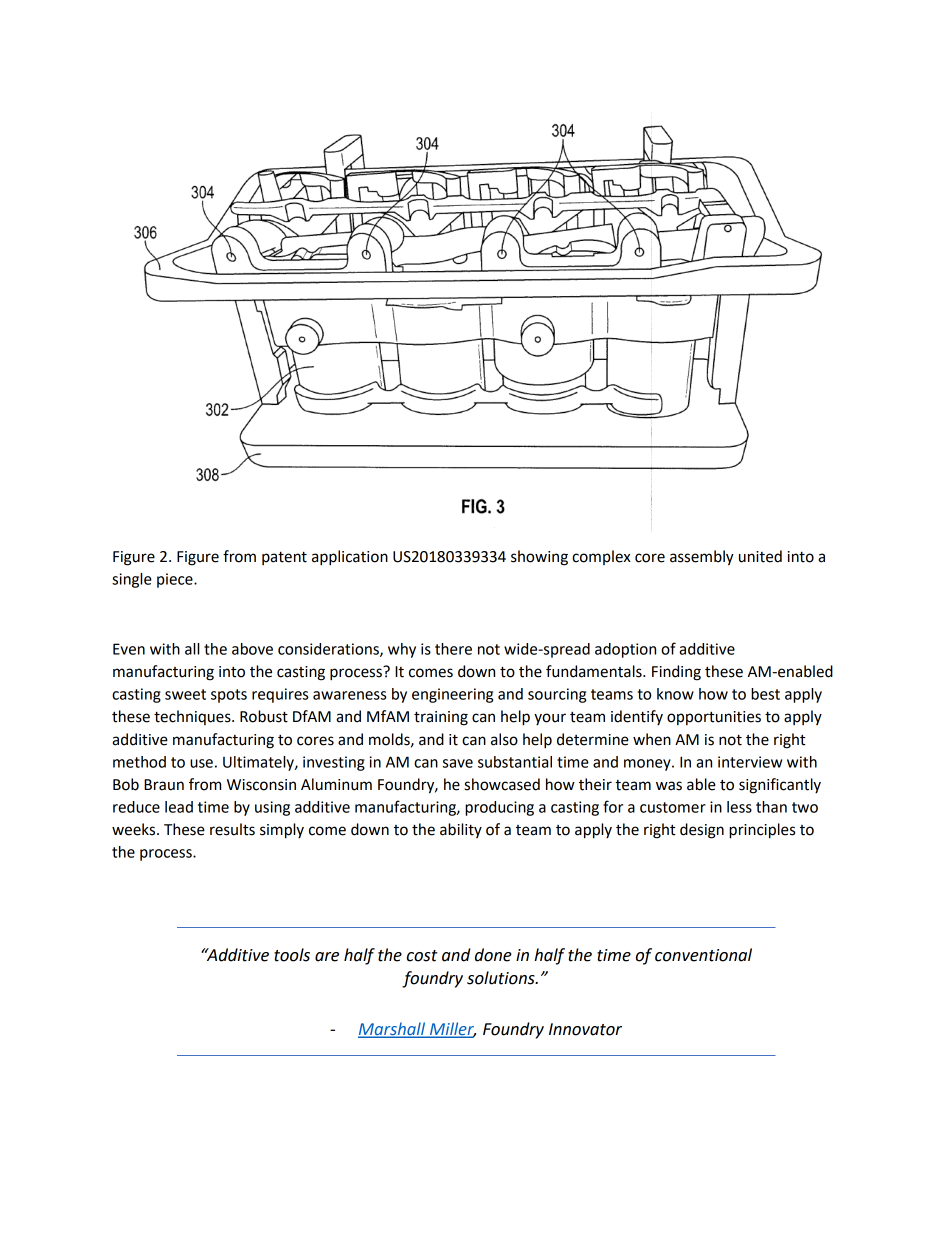 The height and width of the screenshot is (1233, 952). Describe the element at coordinates (714, 718) in the screenshot. I see `opportunities` at that location.
